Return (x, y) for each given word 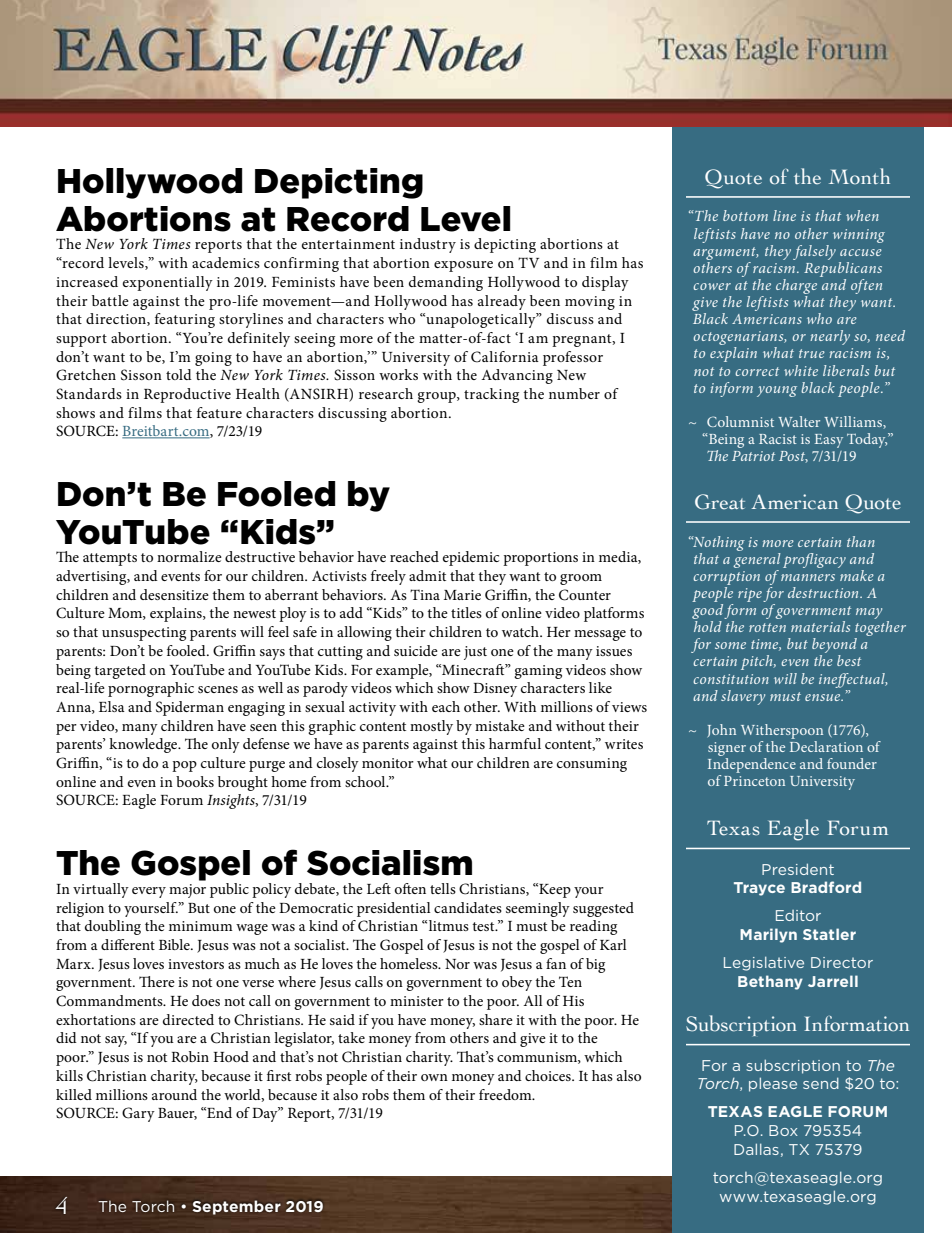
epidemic (471, 558)
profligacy (814, 560)
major (187, 891)
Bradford (826, 887)
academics (226, 262)
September (237, 1207)
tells (443, 888)
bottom (745, 215)
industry (428, 245)
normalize (189, 556)
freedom (506, 1094)
